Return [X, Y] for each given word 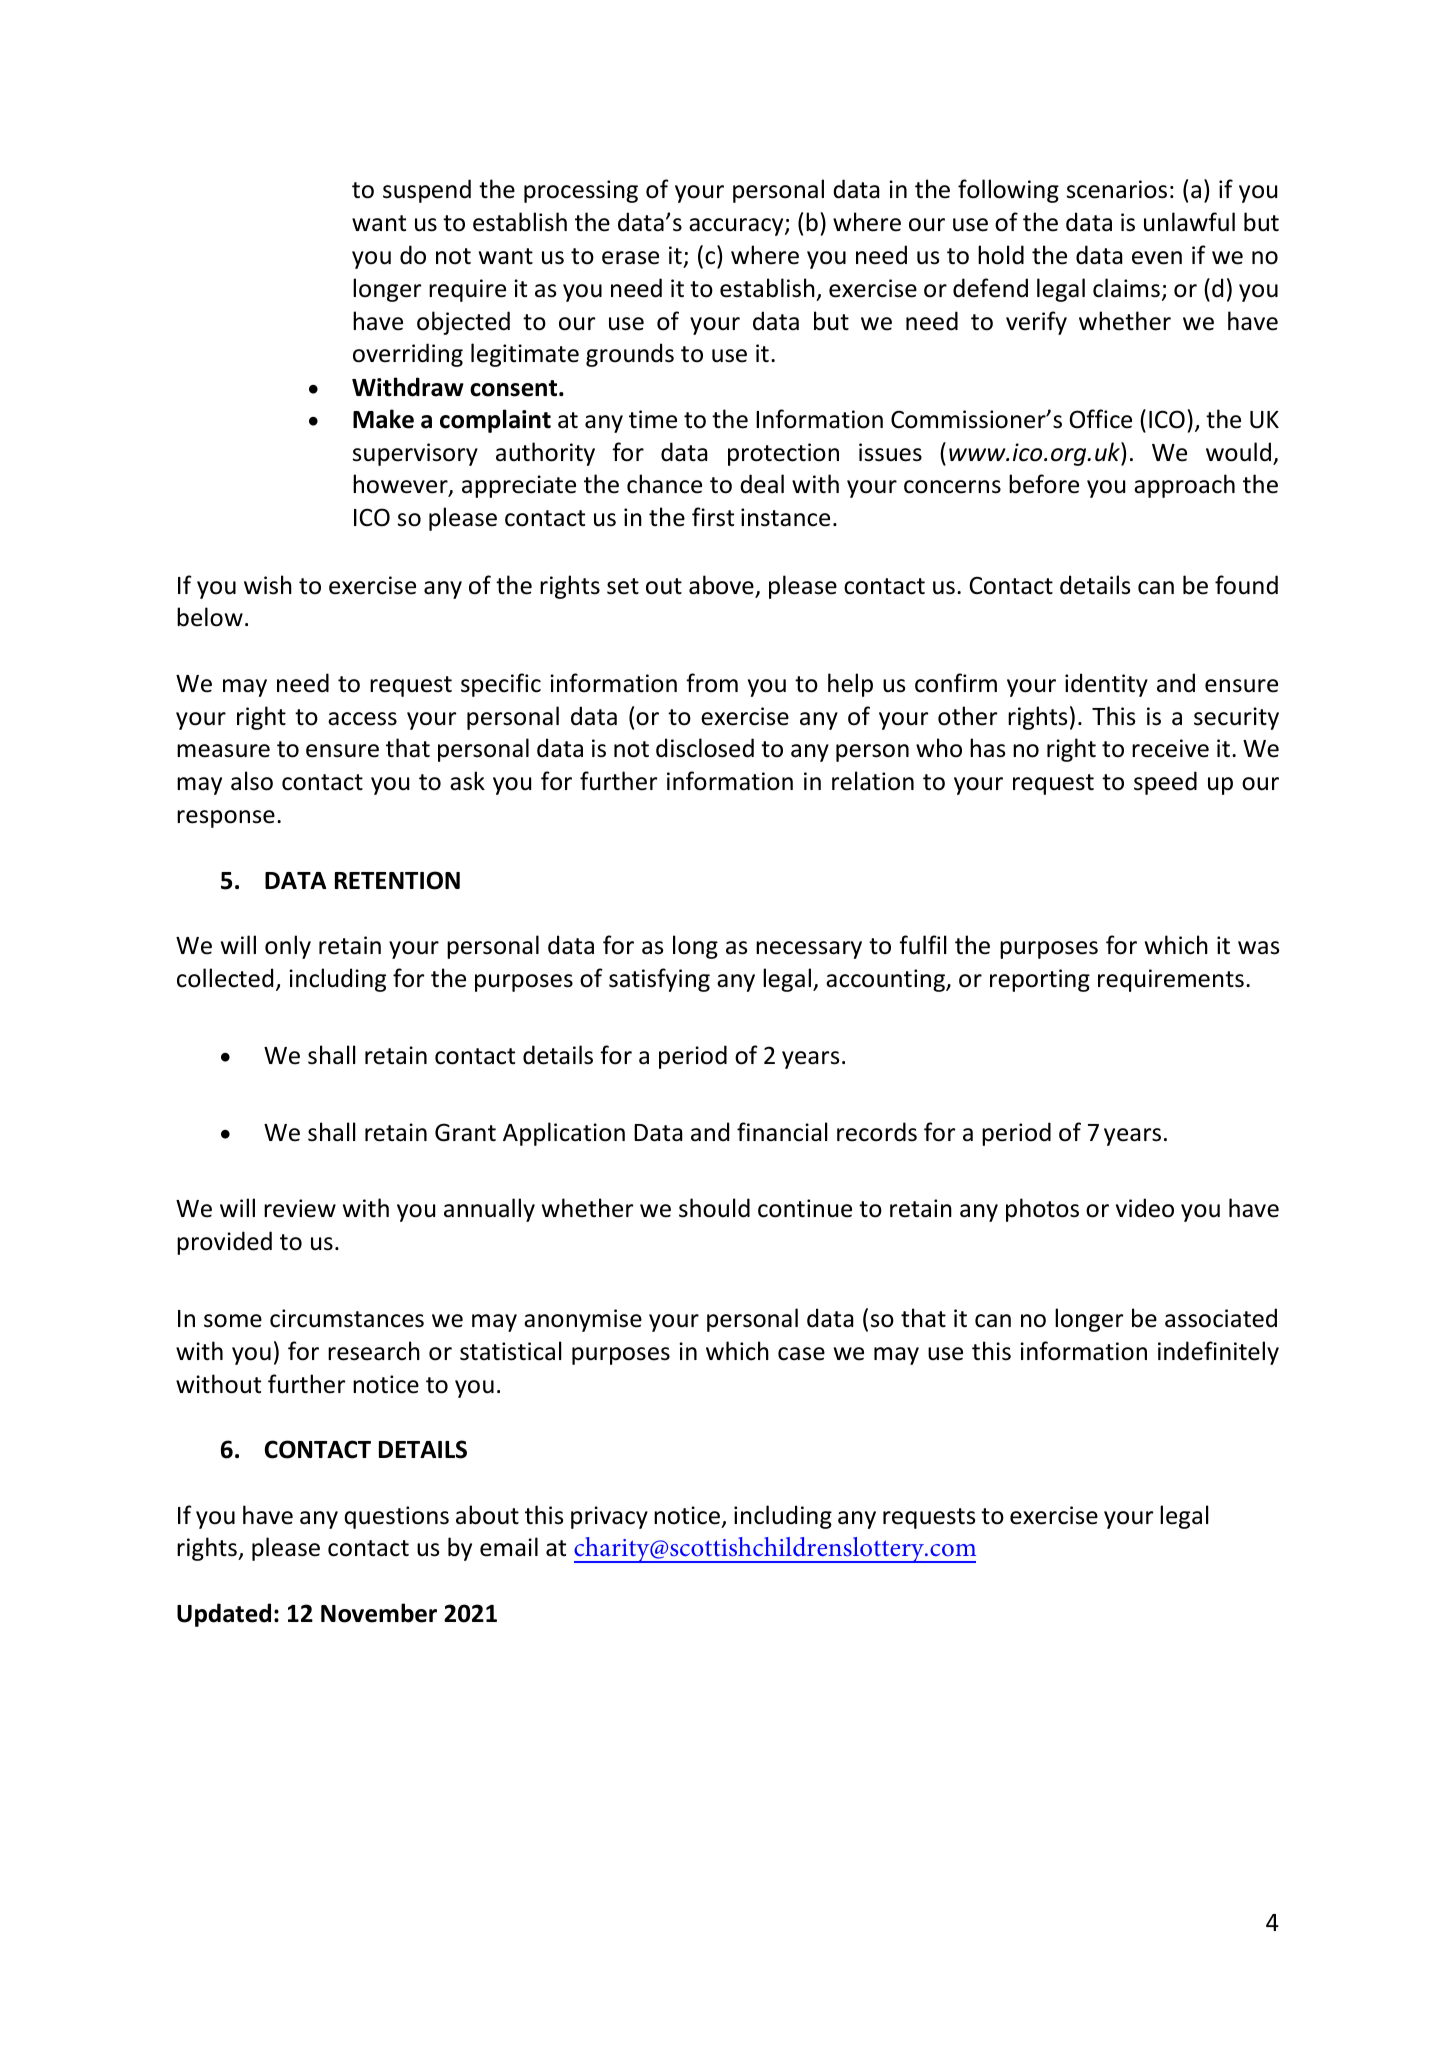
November [379, 1613]
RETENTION [397, 880]
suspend [427, 191]
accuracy [737, 227]
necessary [809, 950]
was [1258, 948]
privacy [609, 1517]
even [1157, 258]
